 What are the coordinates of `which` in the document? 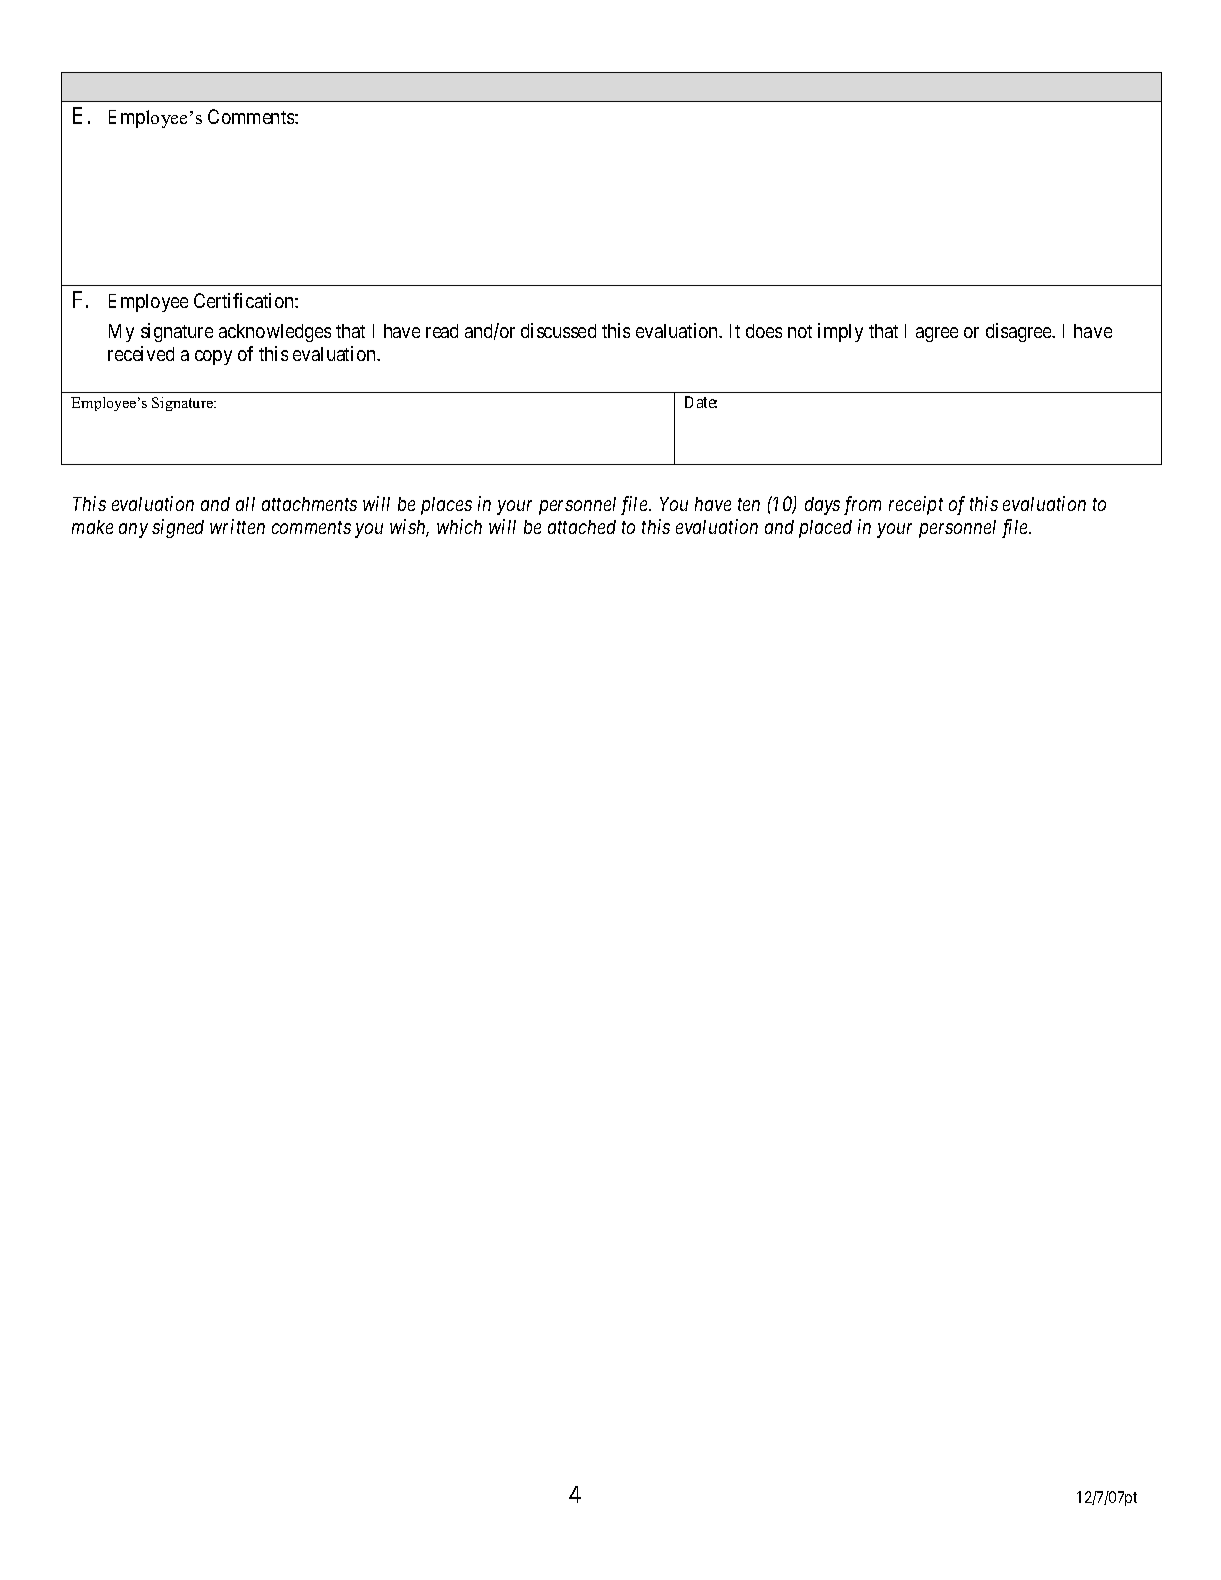 It's located at (459, 526).
